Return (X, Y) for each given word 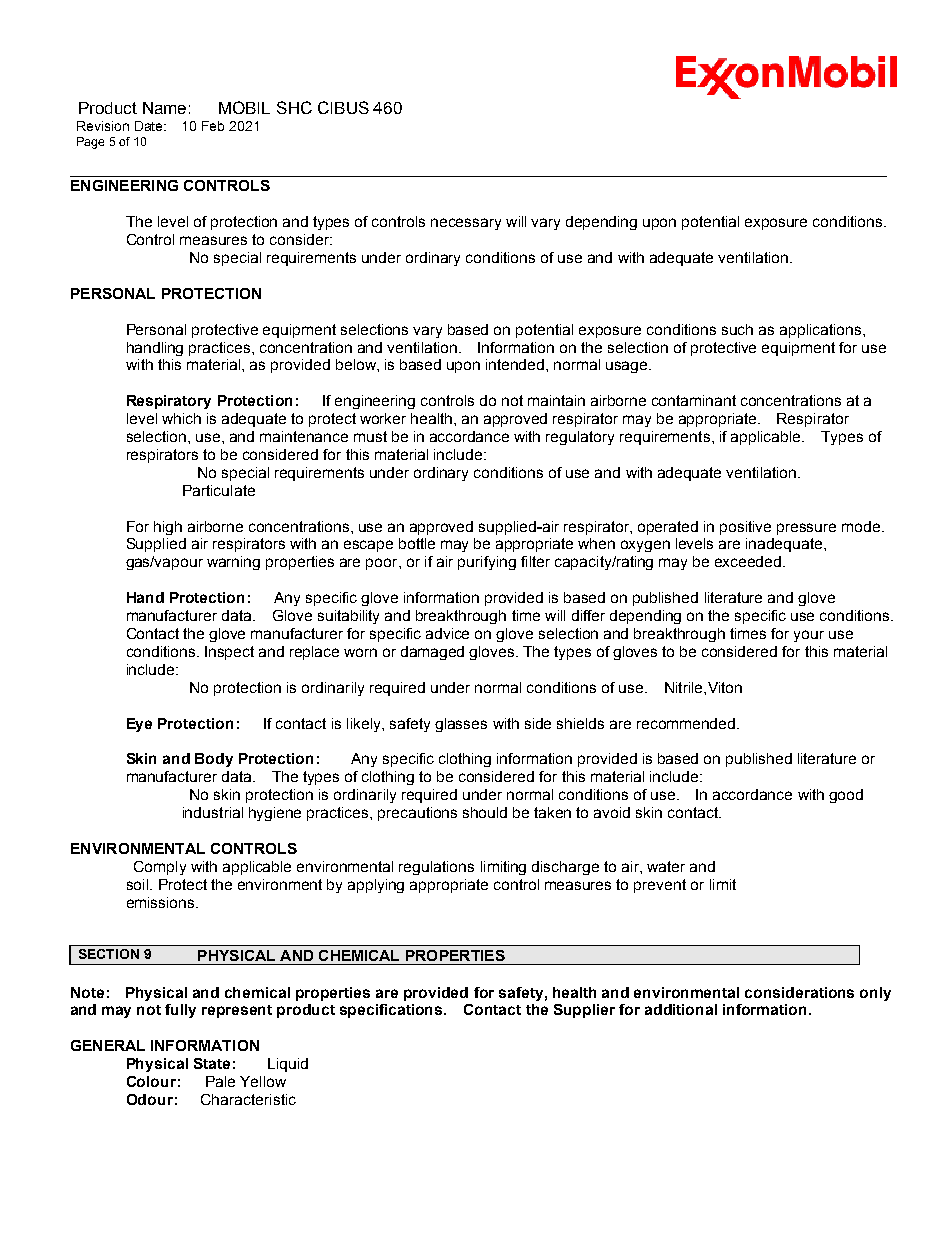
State (212, 1063)
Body (214, 760)
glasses (461, 725)
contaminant (694, 400)
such (737, 329)
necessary (466, 224)
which (181, 418)
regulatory (580, 438)
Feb (213, 126)
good (846, 796)
